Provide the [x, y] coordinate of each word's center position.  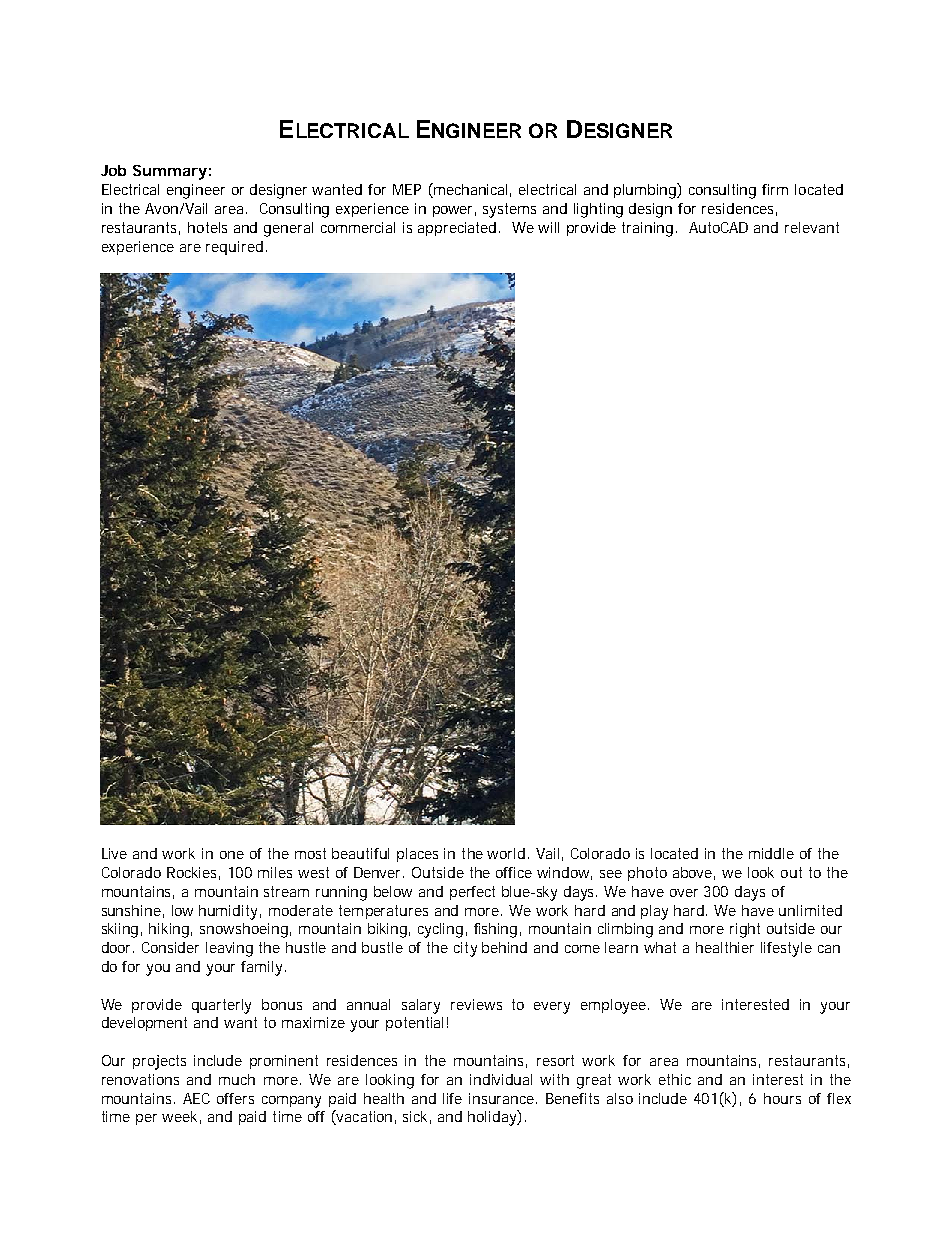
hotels [207, 227]
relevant [812, 227]
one [232, 855]
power [454, 211]
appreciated [459, 229]
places [417, 855]
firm [775, 189]
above [694, 873]
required [234, 248]
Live [114, 853]
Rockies [193, 873]
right [745, 930]
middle [771, 853]
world [506, 853]
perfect [472, 893]
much [237, 1079]
